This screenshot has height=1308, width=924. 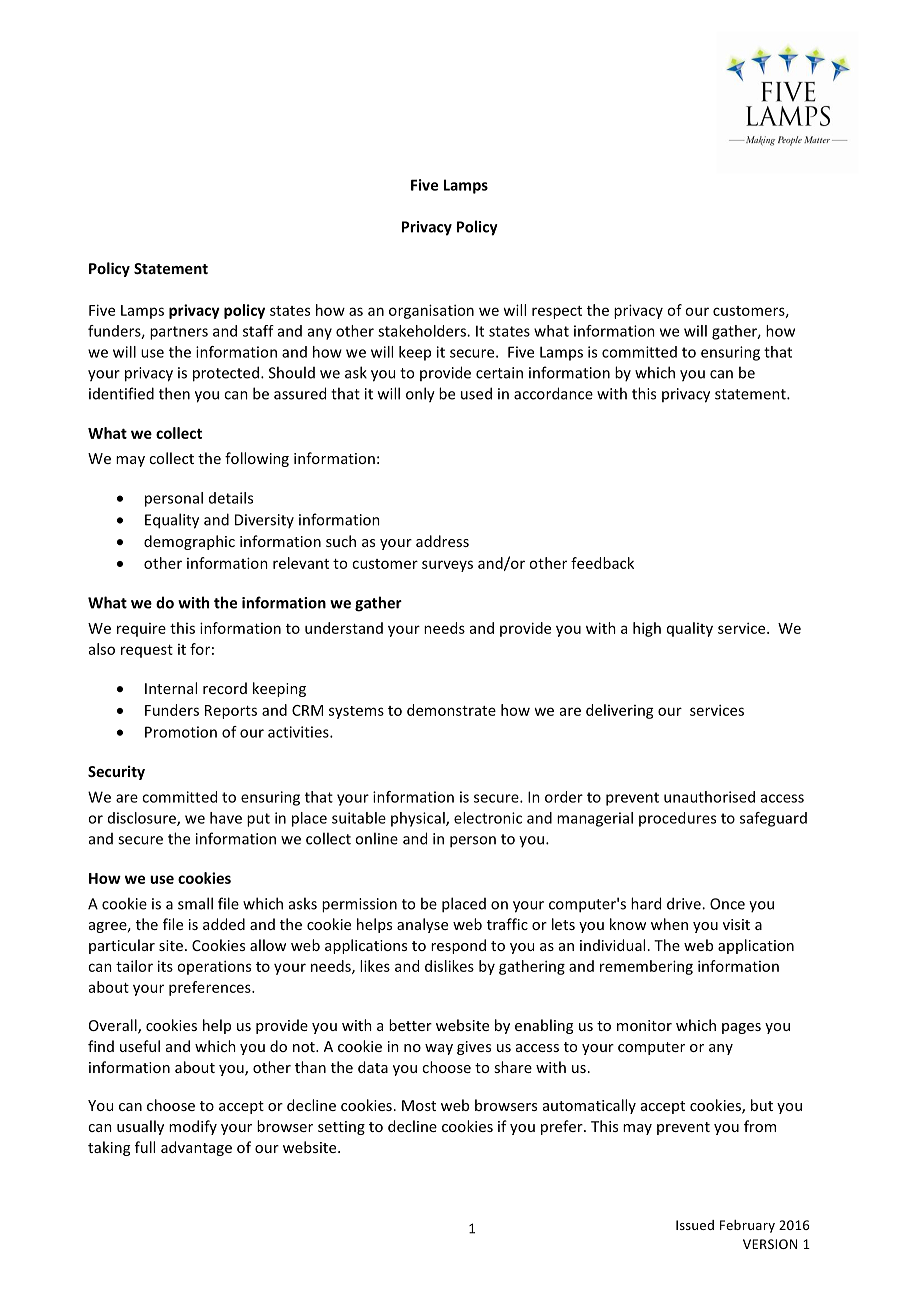 I want to click on its, so click(x=165, y=966).
